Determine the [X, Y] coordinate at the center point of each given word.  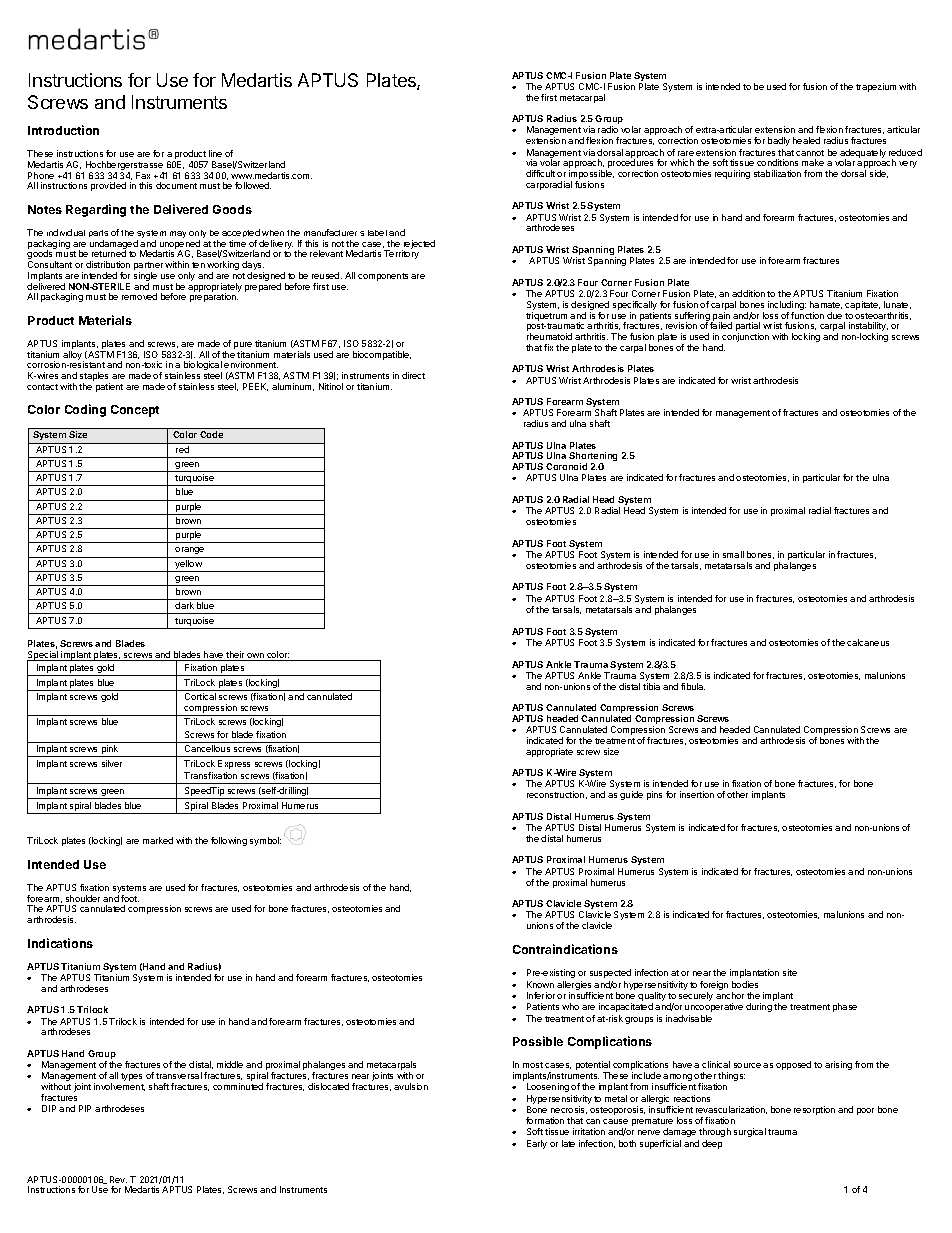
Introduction [63, 130]
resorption [814, 1110]
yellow [188, 566]
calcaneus [868, 642]
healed [806, 140]
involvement [119, 1087]
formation [545, 1120]
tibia [651, 686]
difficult [540, 173]
